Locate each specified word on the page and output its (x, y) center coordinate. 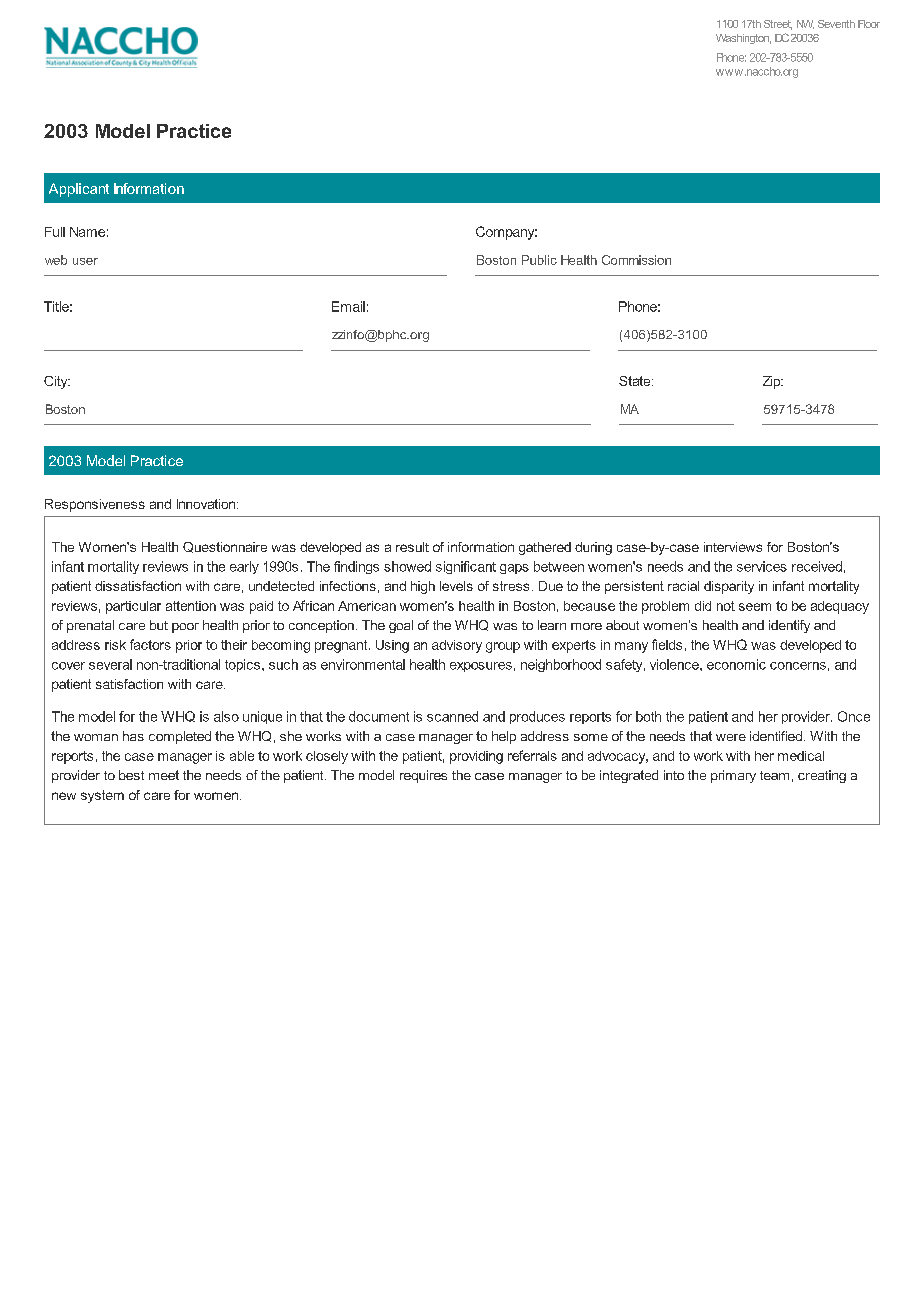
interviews (733, 547)
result (412, 547)
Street (778, 25)
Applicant (79, 190)
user (85, 261)
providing (476, 757)
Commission (636, 260)
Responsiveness (95, 505)
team (774, 775)
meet (164, 775)
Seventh (836, 24)
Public (539, 260)
